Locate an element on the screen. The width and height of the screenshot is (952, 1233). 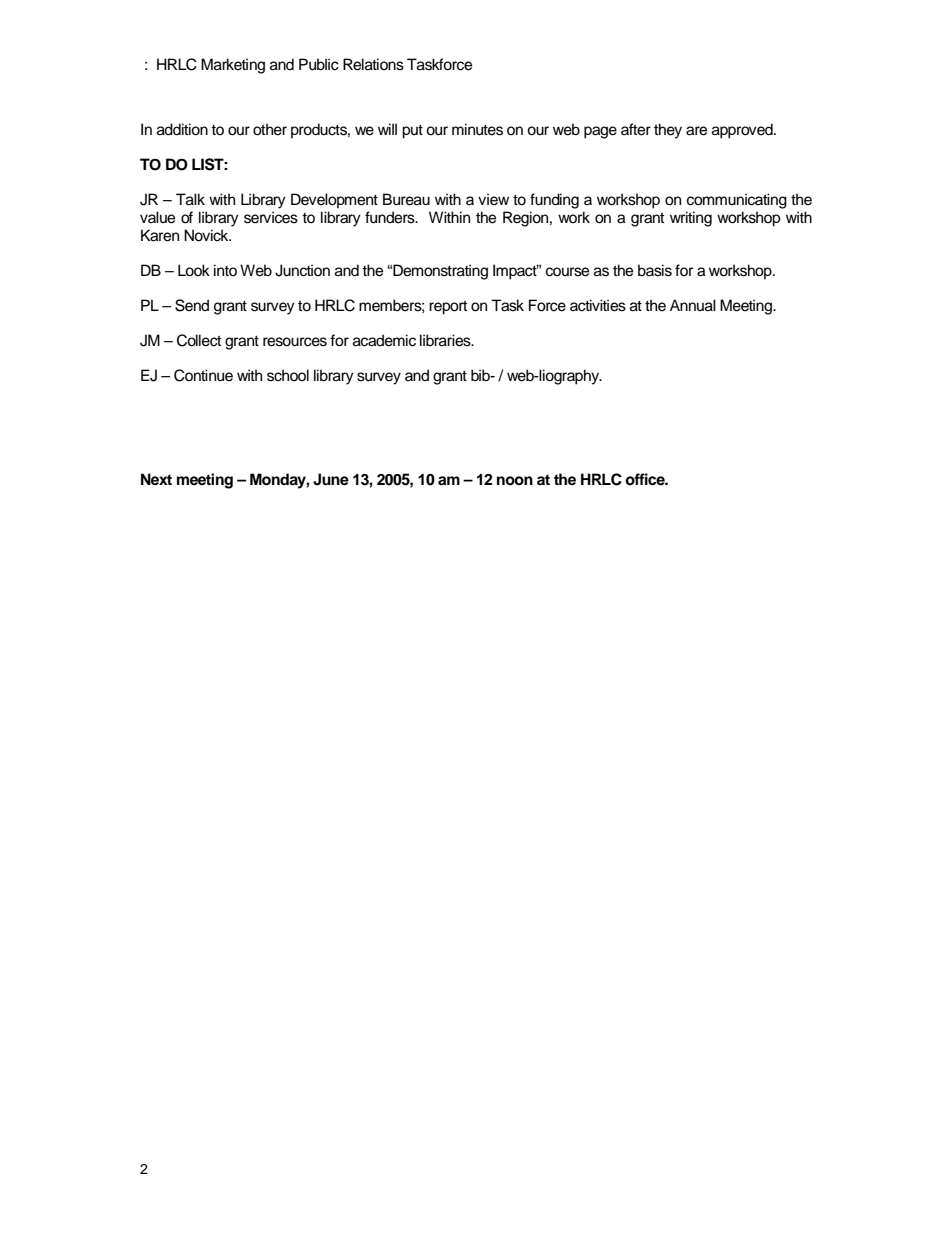
noon is located at coordinates (515, 481).
